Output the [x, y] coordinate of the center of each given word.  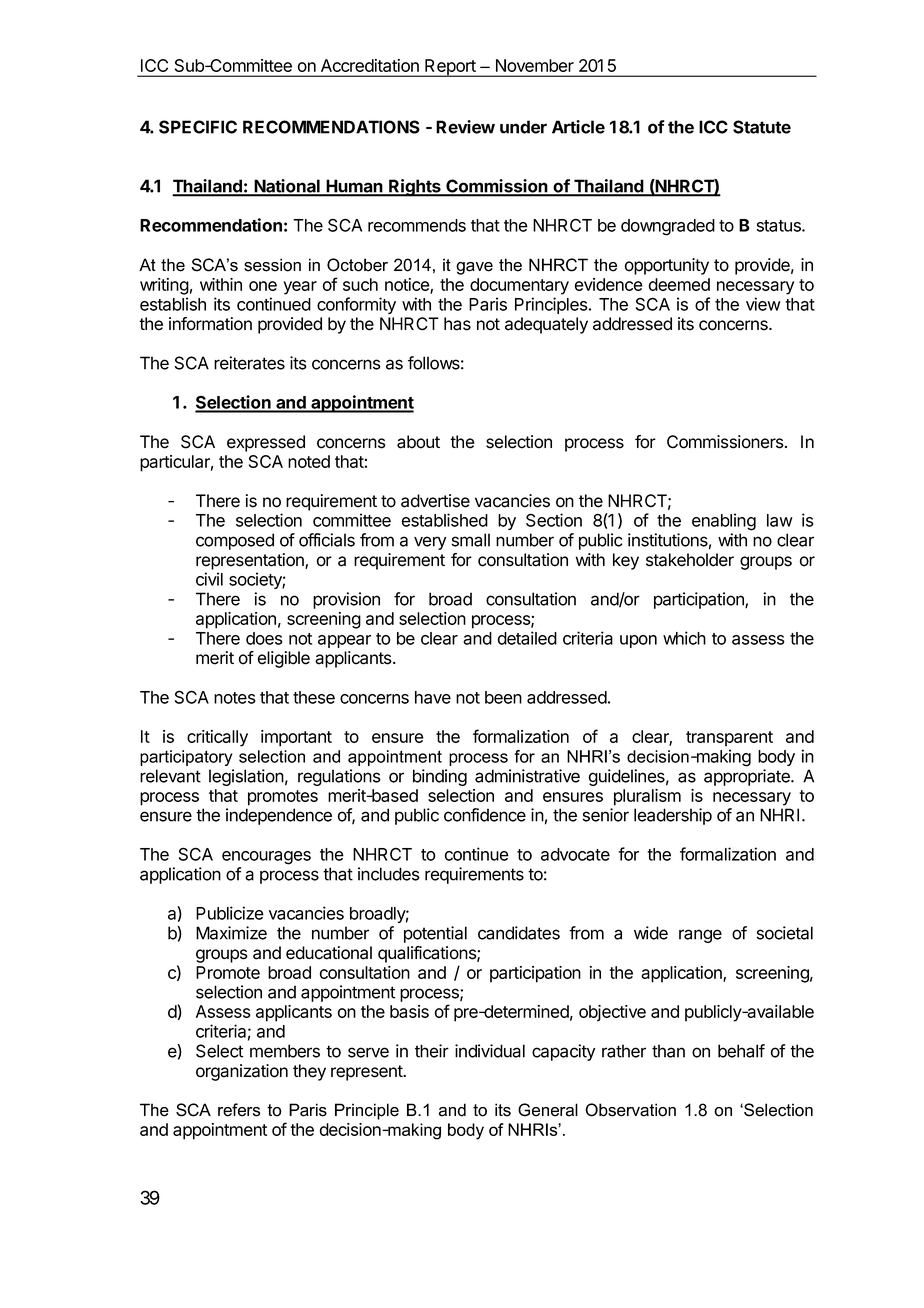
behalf [741, 1051]
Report [450, 68]
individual [490, 1051]
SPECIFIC [198, 127]
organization [242, 1072]
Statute [762, 127]
